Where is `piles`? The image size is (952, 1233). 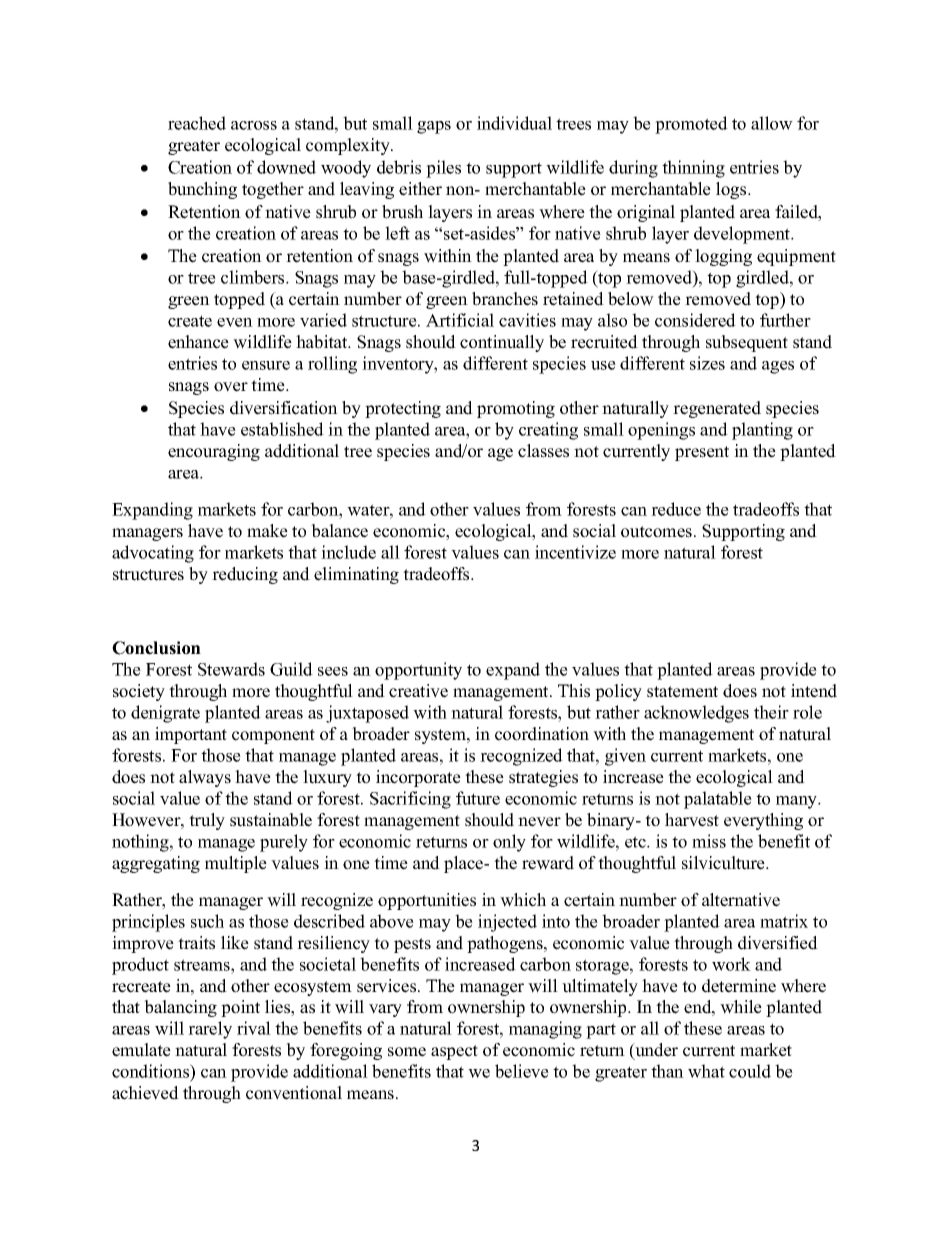
piles is located at coordinates (443, 169).
